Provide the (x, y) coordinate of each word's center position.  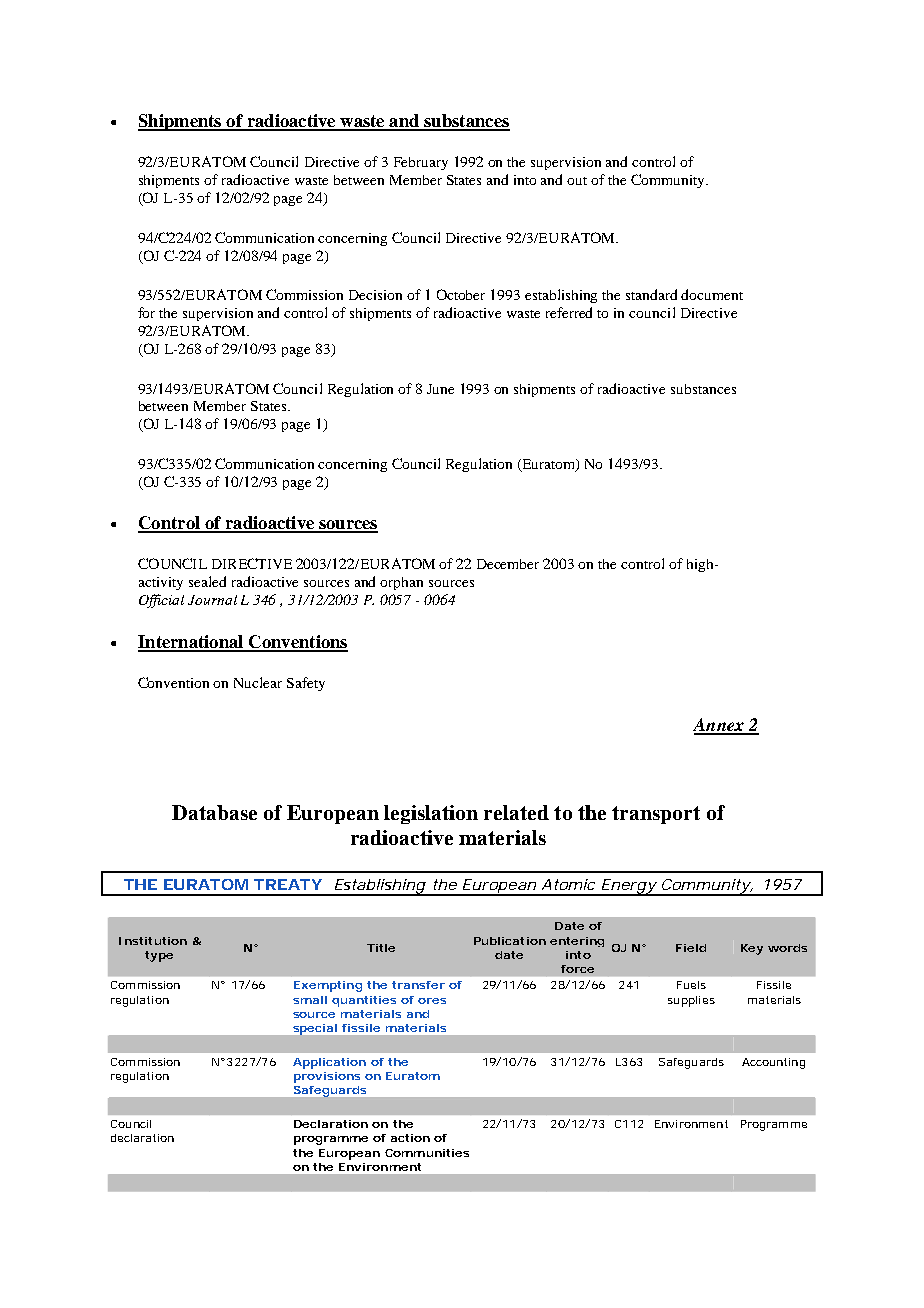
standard (651, 294)
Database (214, 812)
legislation (431, 814)
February (421, 163)
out (577, 181)
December (508, 564)
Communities (427, 1153)
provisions (327, 1077)
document (712, 294)
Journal (212, 600)
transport (656, 815)
